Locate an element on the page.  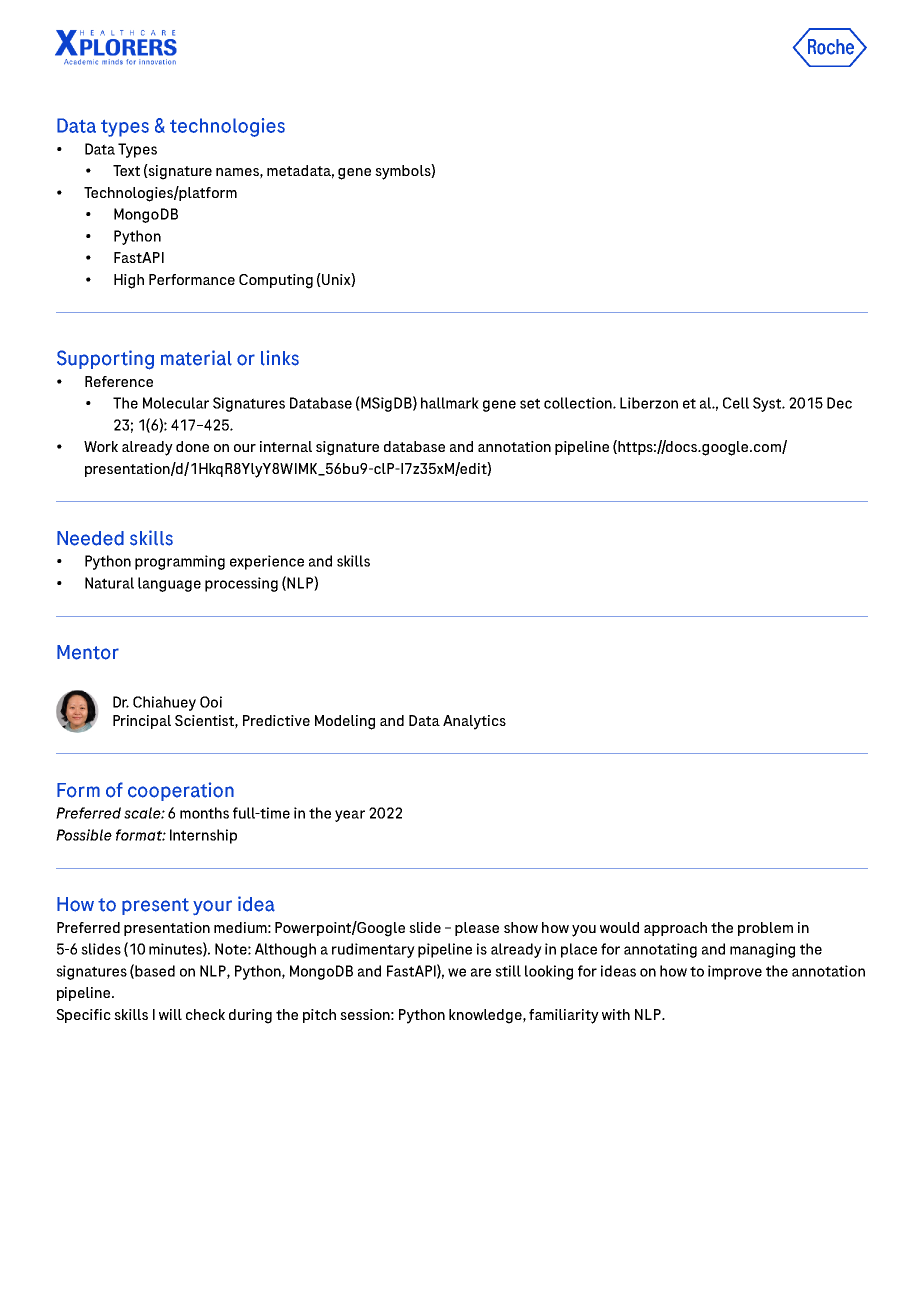
based is located at coordinates (155, 971).
